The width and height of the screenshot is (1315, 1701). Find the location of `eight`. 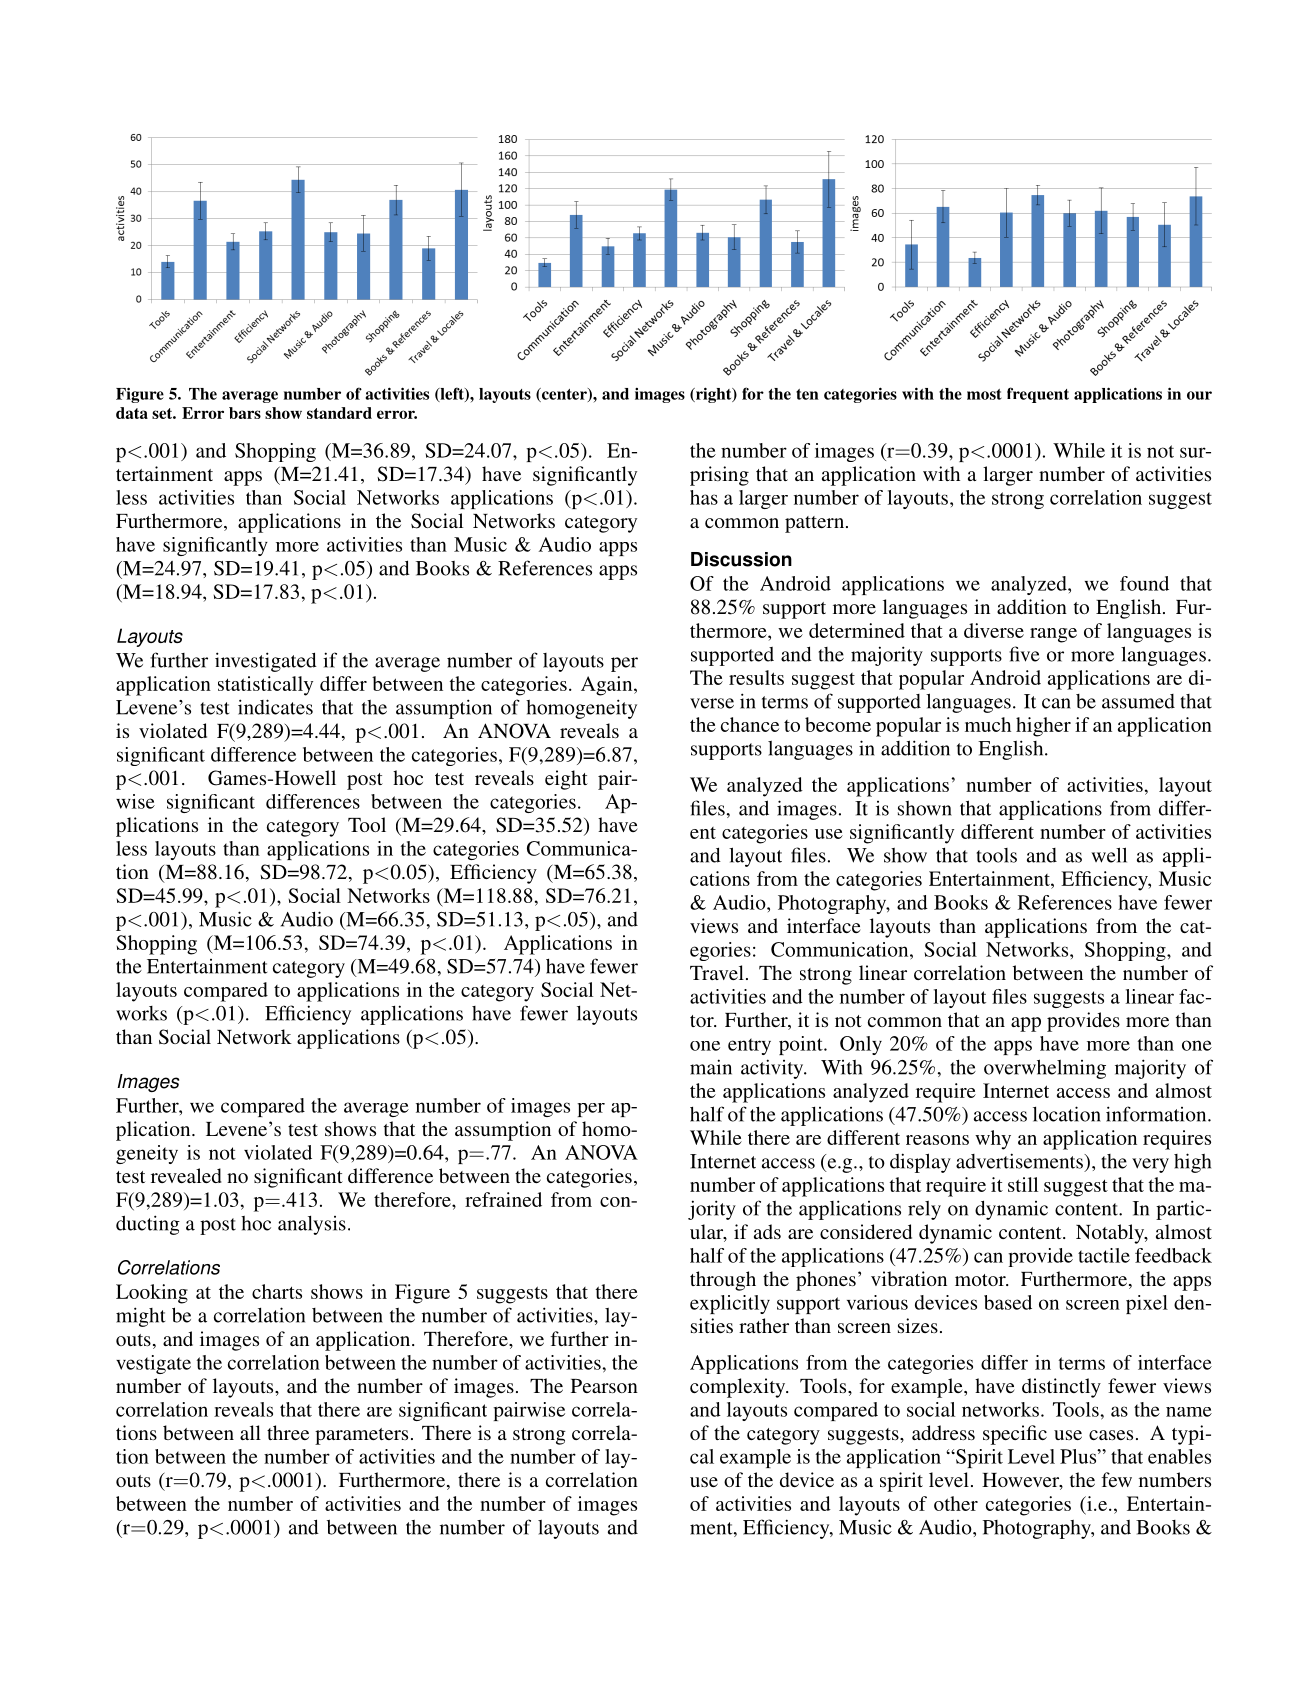

eight is located at coordinates (566, 780).
